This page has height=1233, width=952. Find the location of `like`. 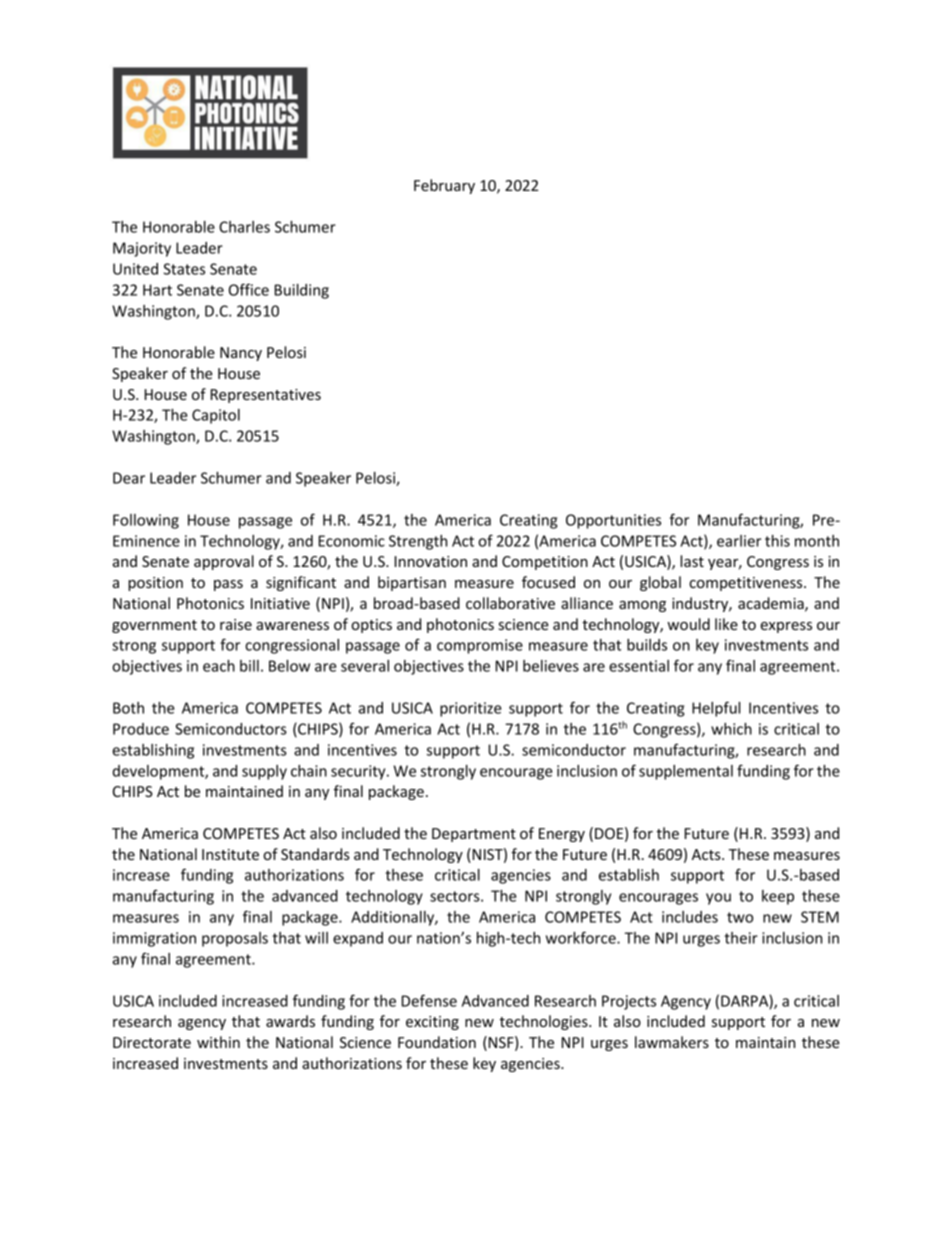

like is located at coordinates (726, 624).
